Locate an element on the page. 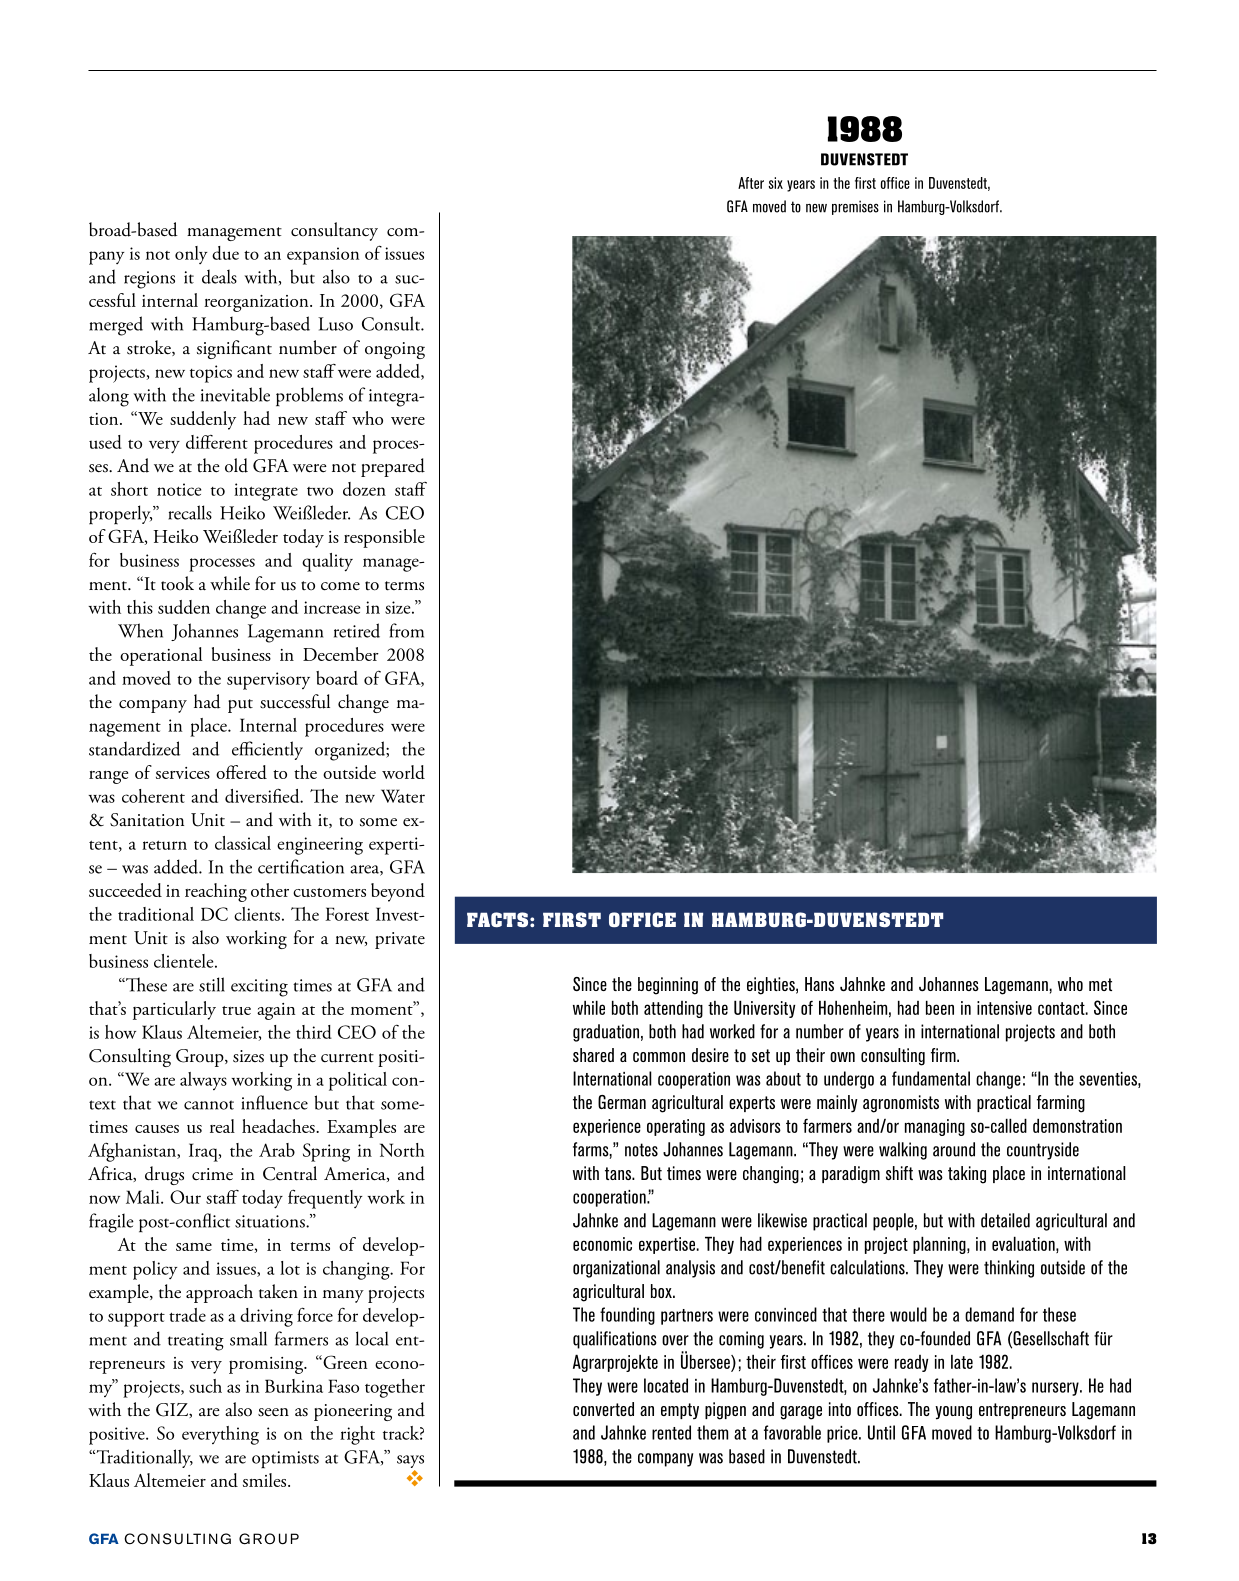 This document has height=1581, width=1239. shared is located at coordinates (593, 1055).
